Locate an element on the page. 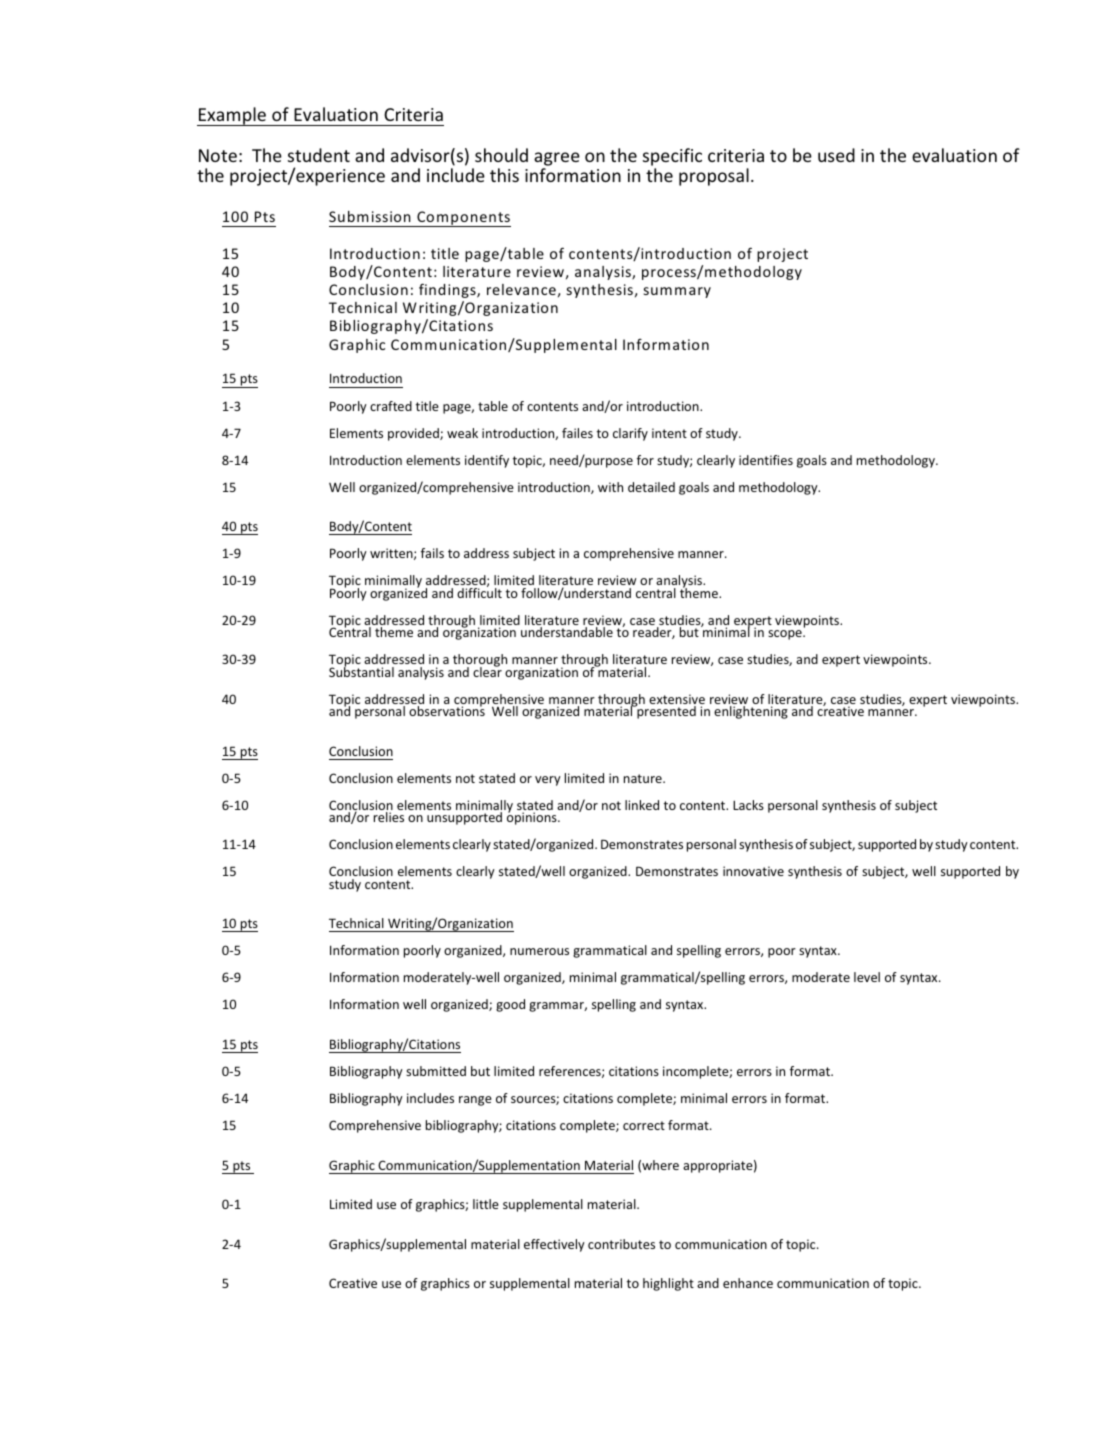  little is located at coordinates (486, 1204).
